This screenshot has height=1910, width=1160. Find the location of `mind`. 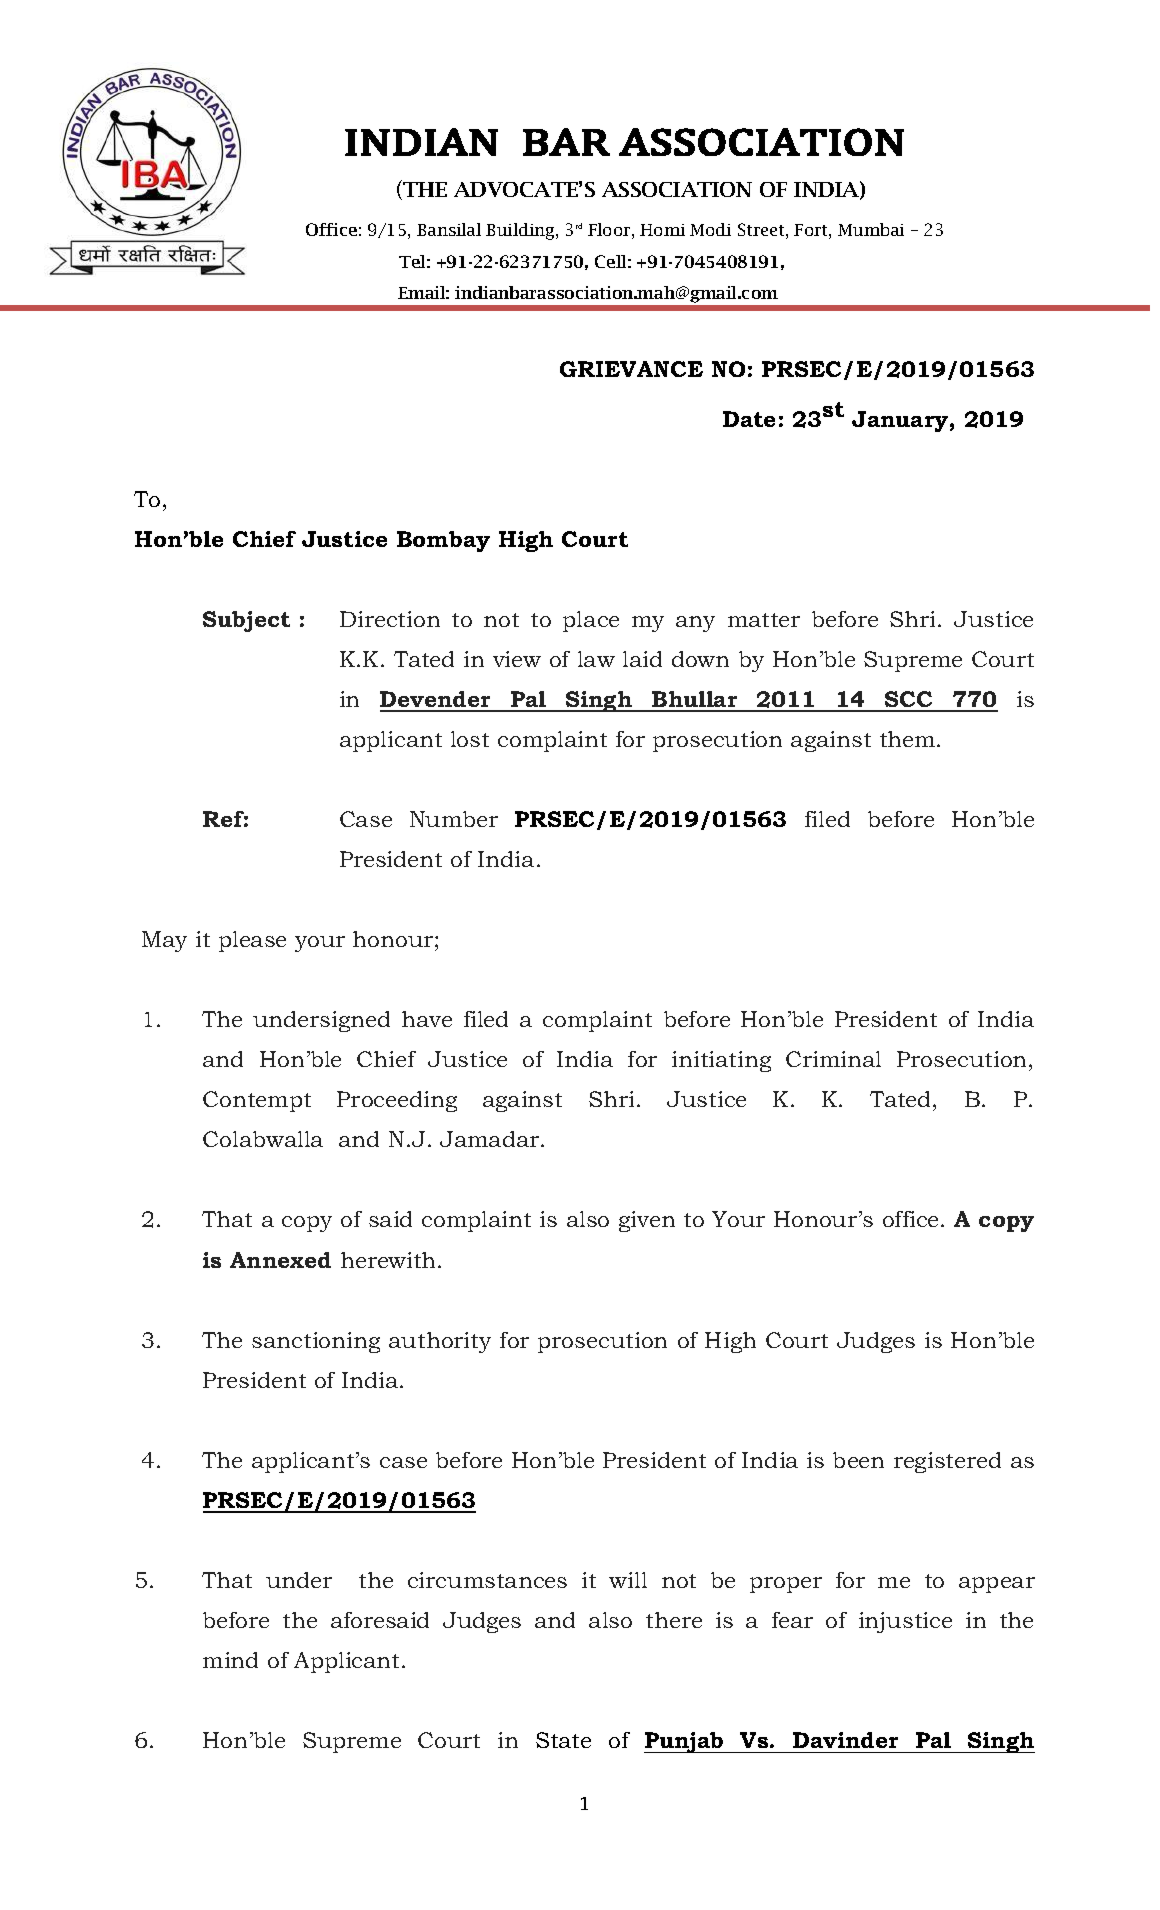

mind is located at coordinates (230, 1660).
